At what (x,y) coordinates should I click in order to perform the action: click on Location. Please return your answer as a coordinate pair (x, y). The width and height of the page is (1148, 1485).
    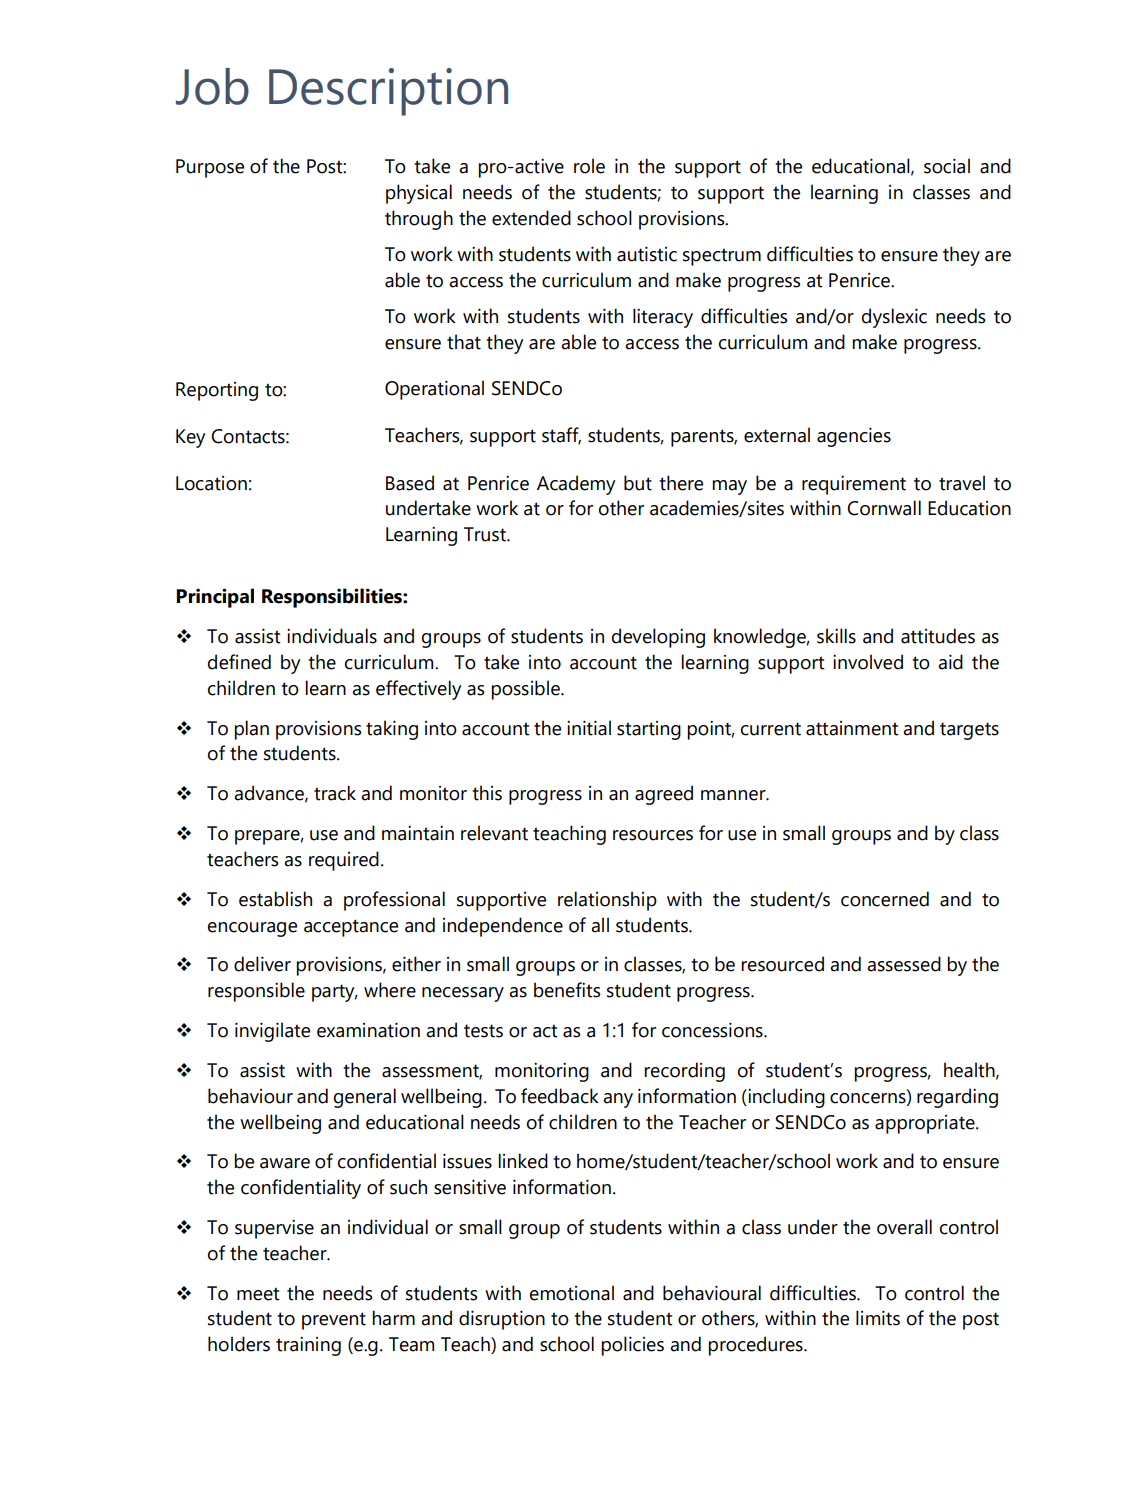
    Looking at the image, I should click on (211, 483).
